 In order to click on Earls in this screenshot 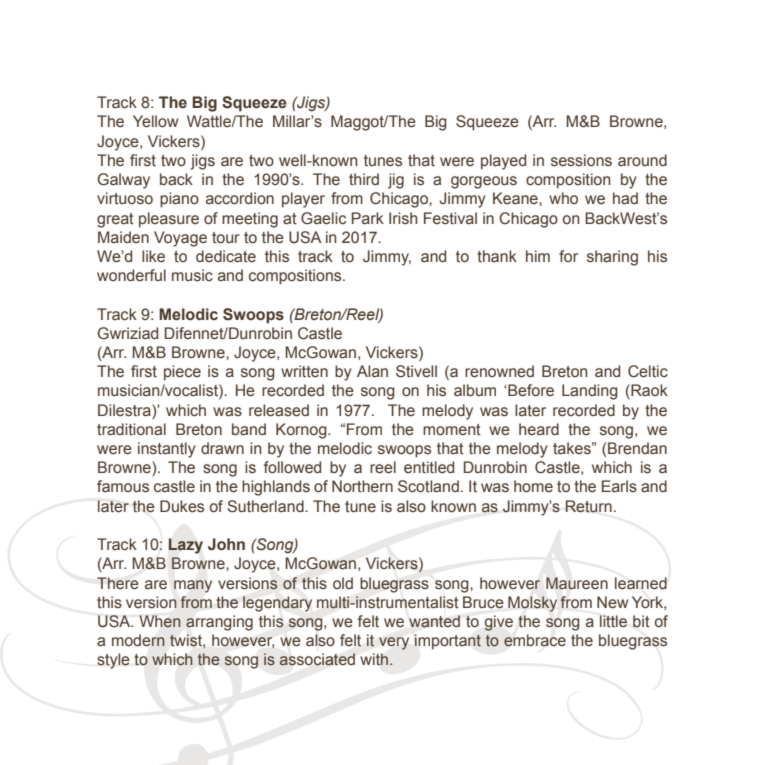, I will do `click(619, 486)`.
